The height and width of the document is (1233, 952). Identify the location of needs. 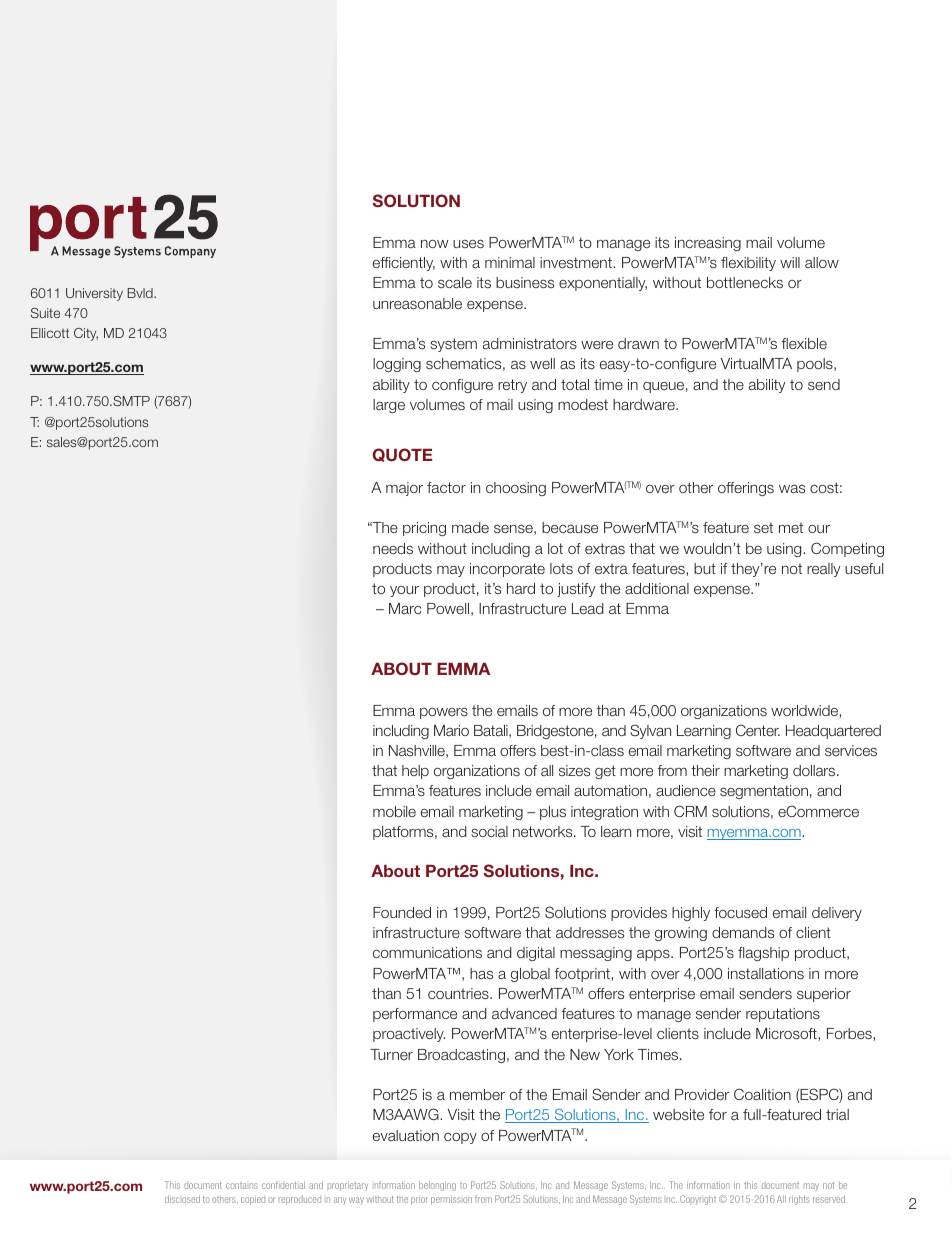
(393, 548).
